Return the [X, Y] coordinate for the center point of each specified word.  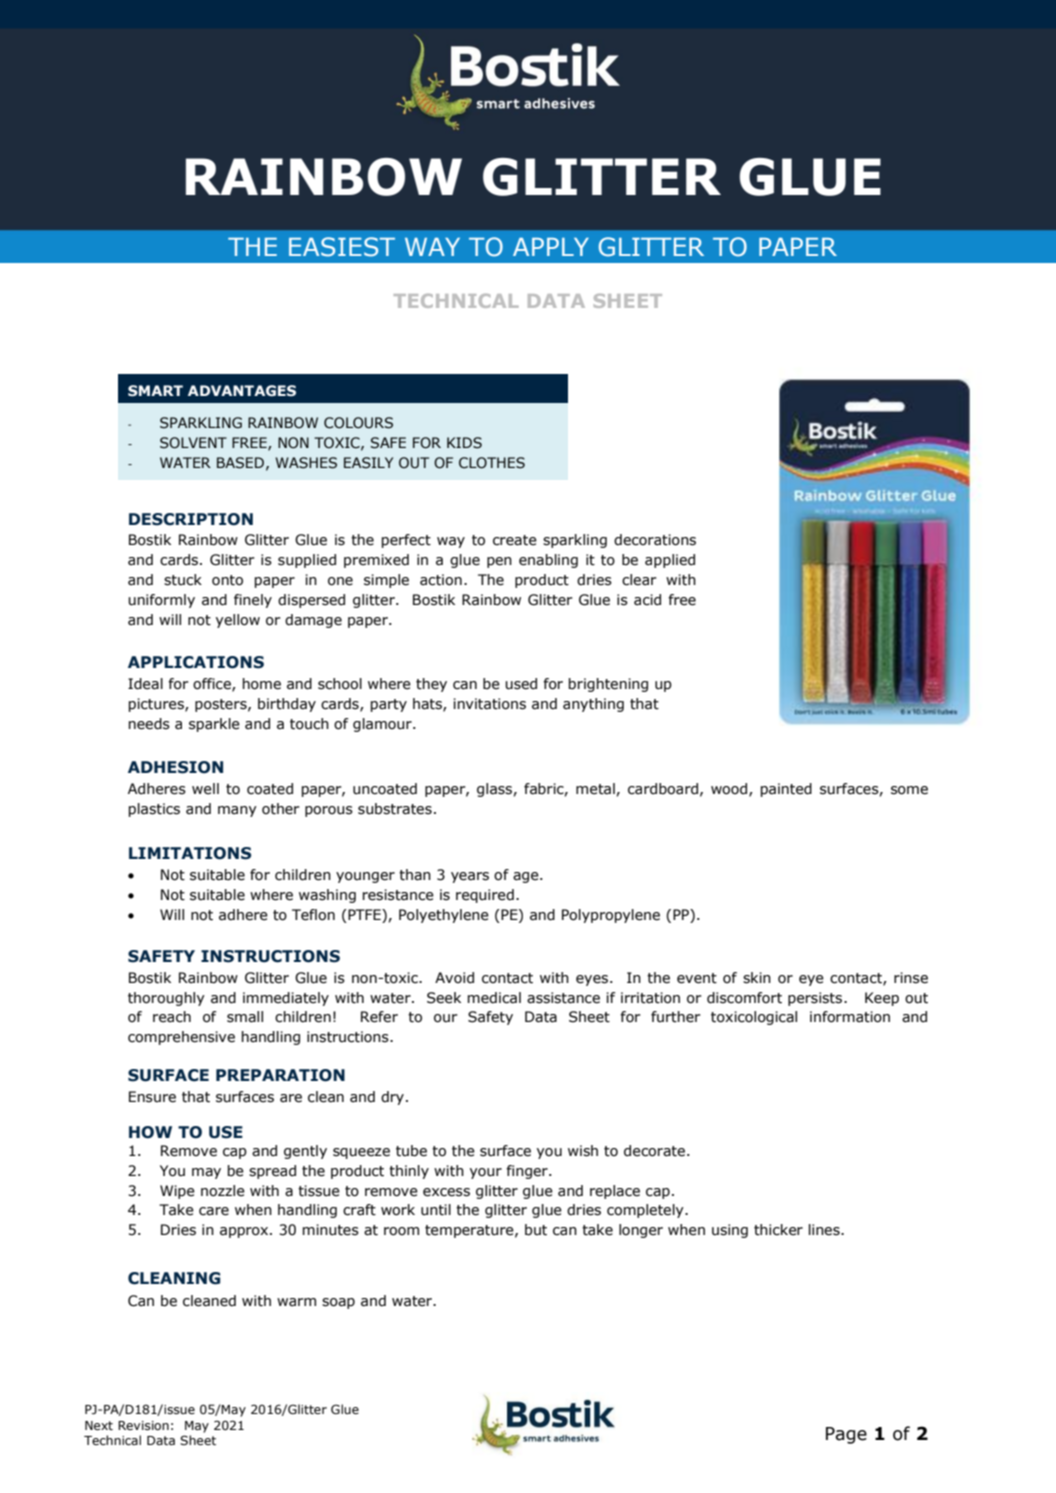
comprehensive [181, 1038]
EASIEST [342, 247]
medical [494, 998]
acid [647, 600]
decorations [655, 540]
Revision [143, 1425]
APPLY [551, 247]
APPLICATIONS [196, 662]
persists [816, 999]
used [521, 684]
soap [338, 1303]
